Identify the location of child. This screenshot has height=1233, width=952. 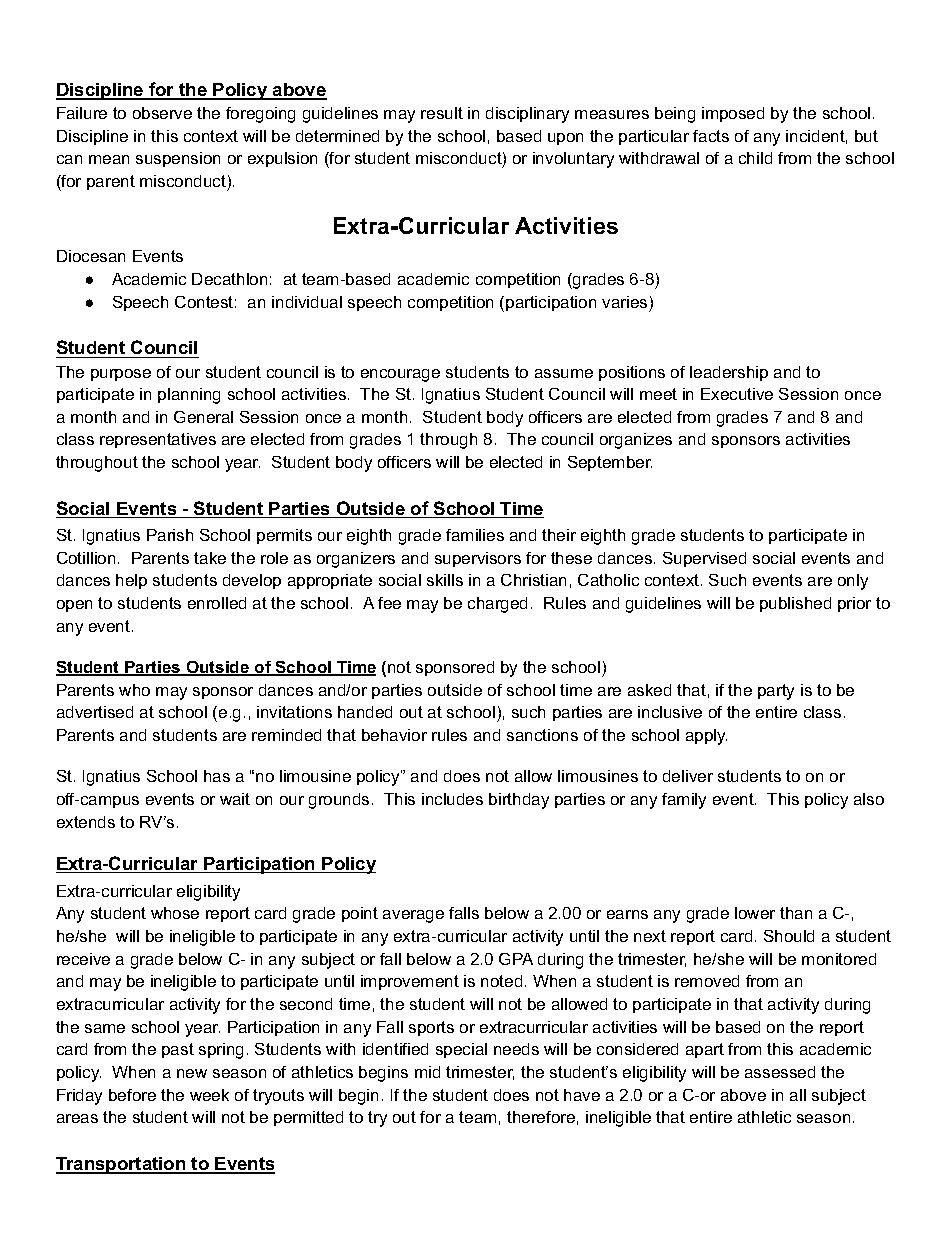
(755, 158).
